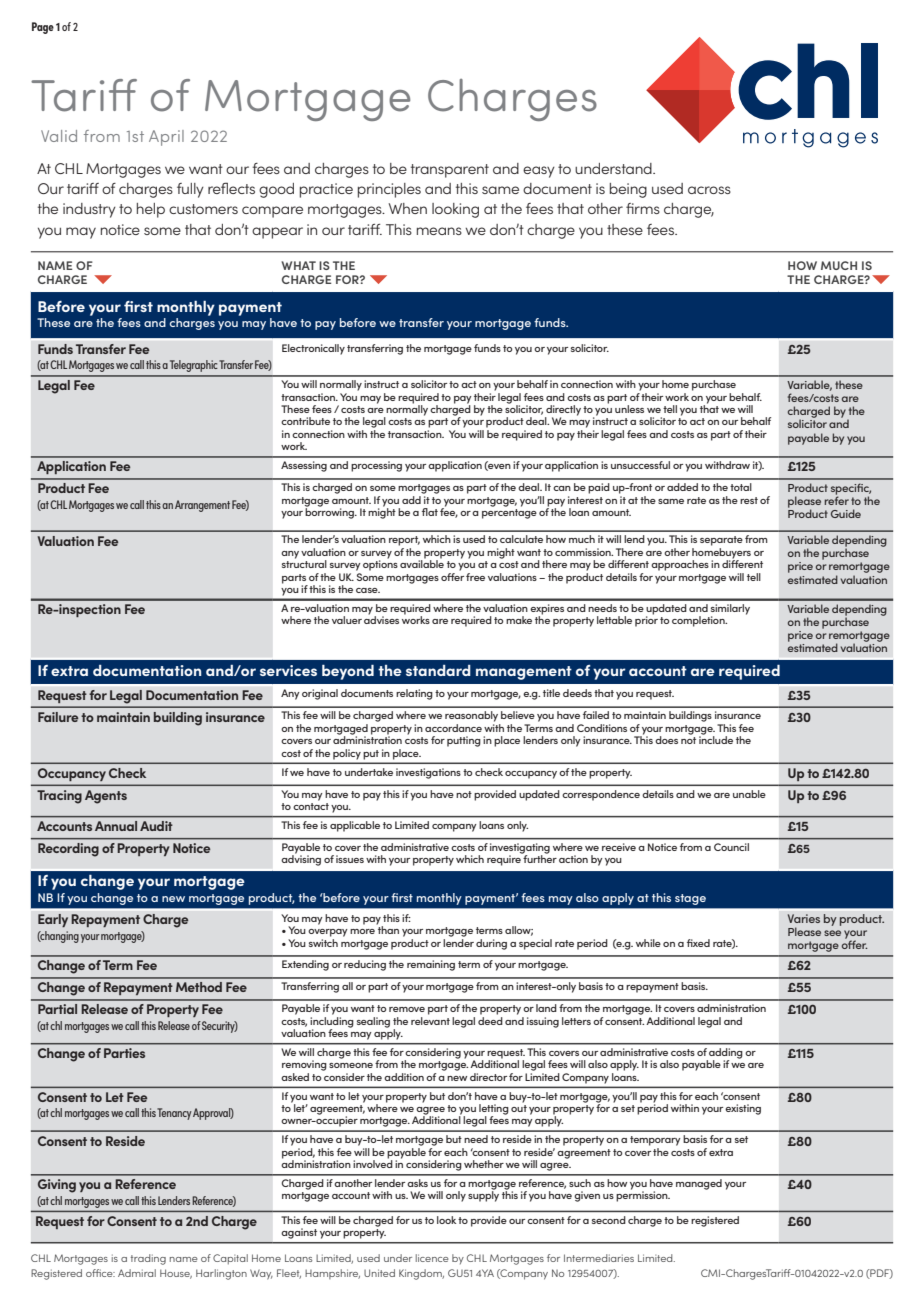 The image size is (924, 1308). I want to click on Failure, so click(58, 717).
